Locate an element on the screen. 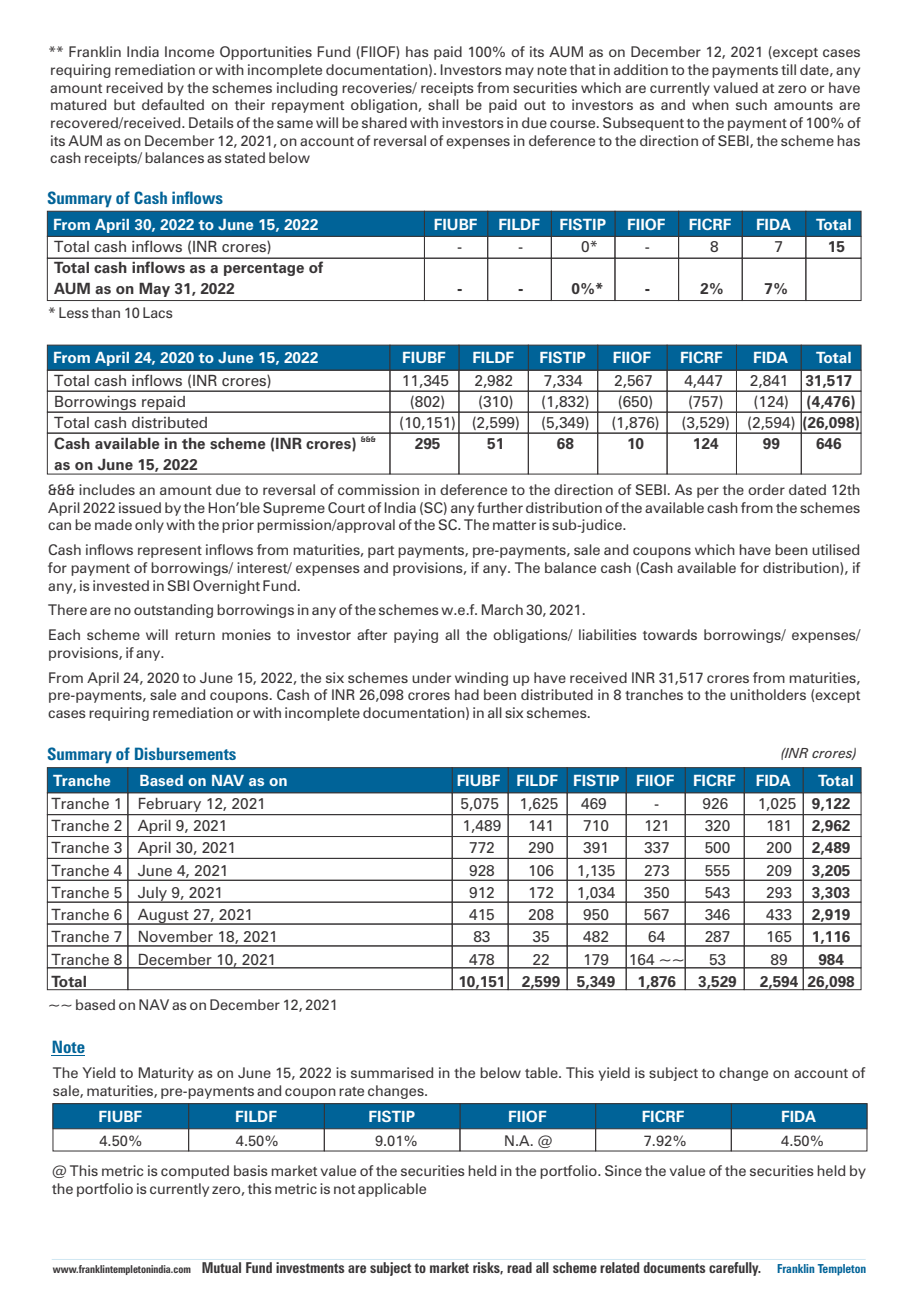 Image resolution: width=924 pixels, height=1308 pixels. applicable is located at coordinates (392, 1190).
